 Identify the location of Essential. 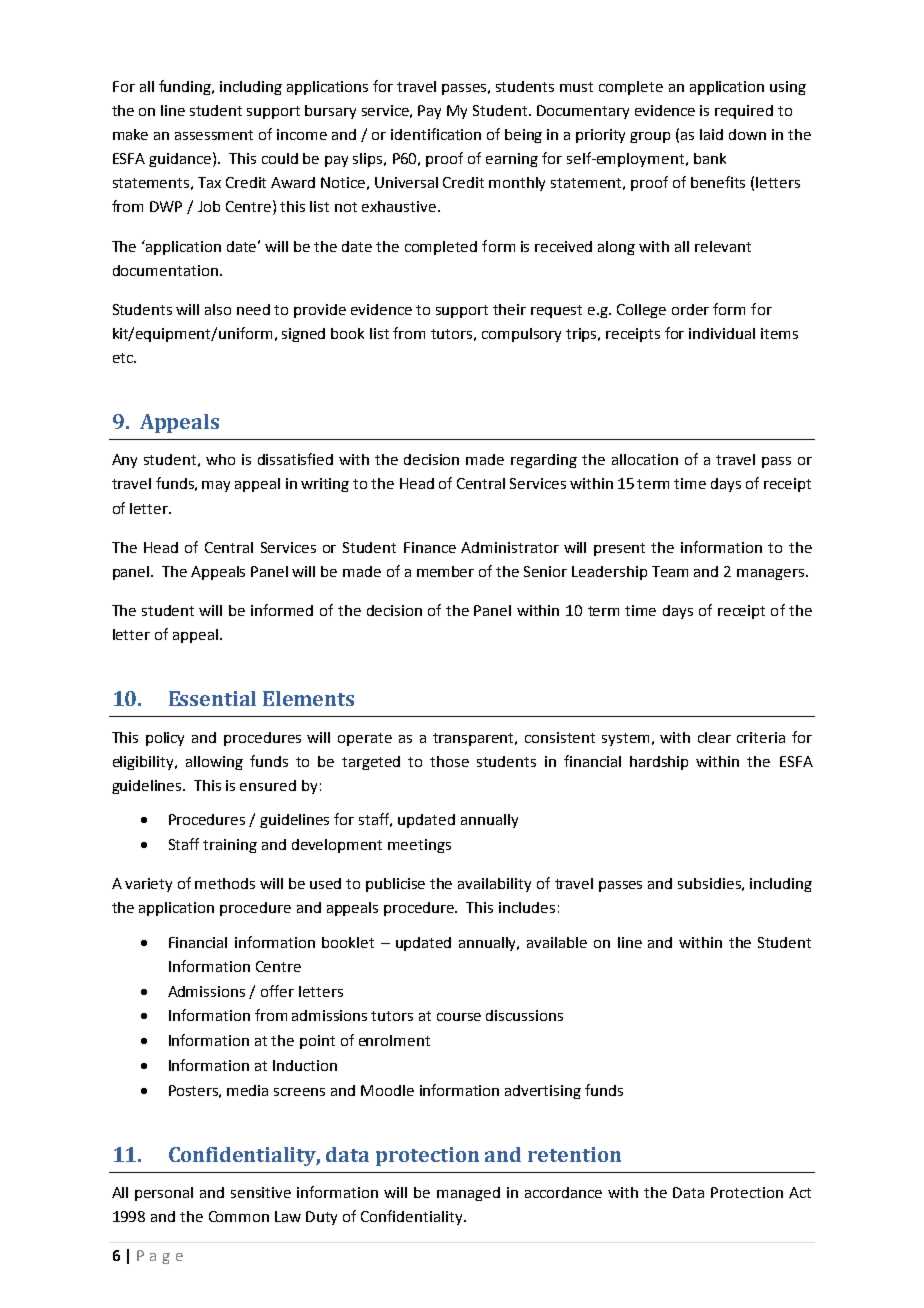
(212, 698).
